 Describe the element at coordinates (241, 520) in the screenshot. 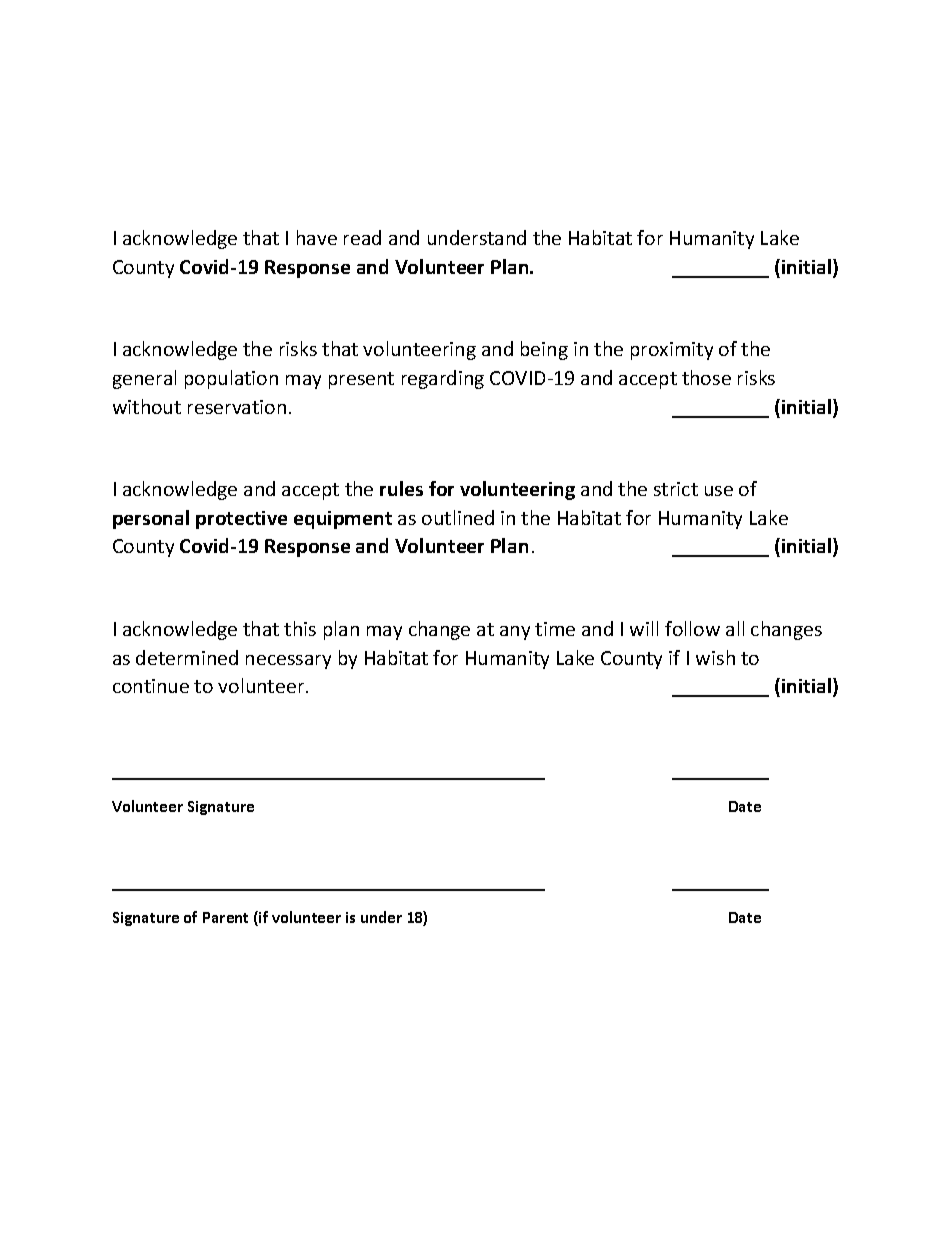

I see `protective` at that location.
